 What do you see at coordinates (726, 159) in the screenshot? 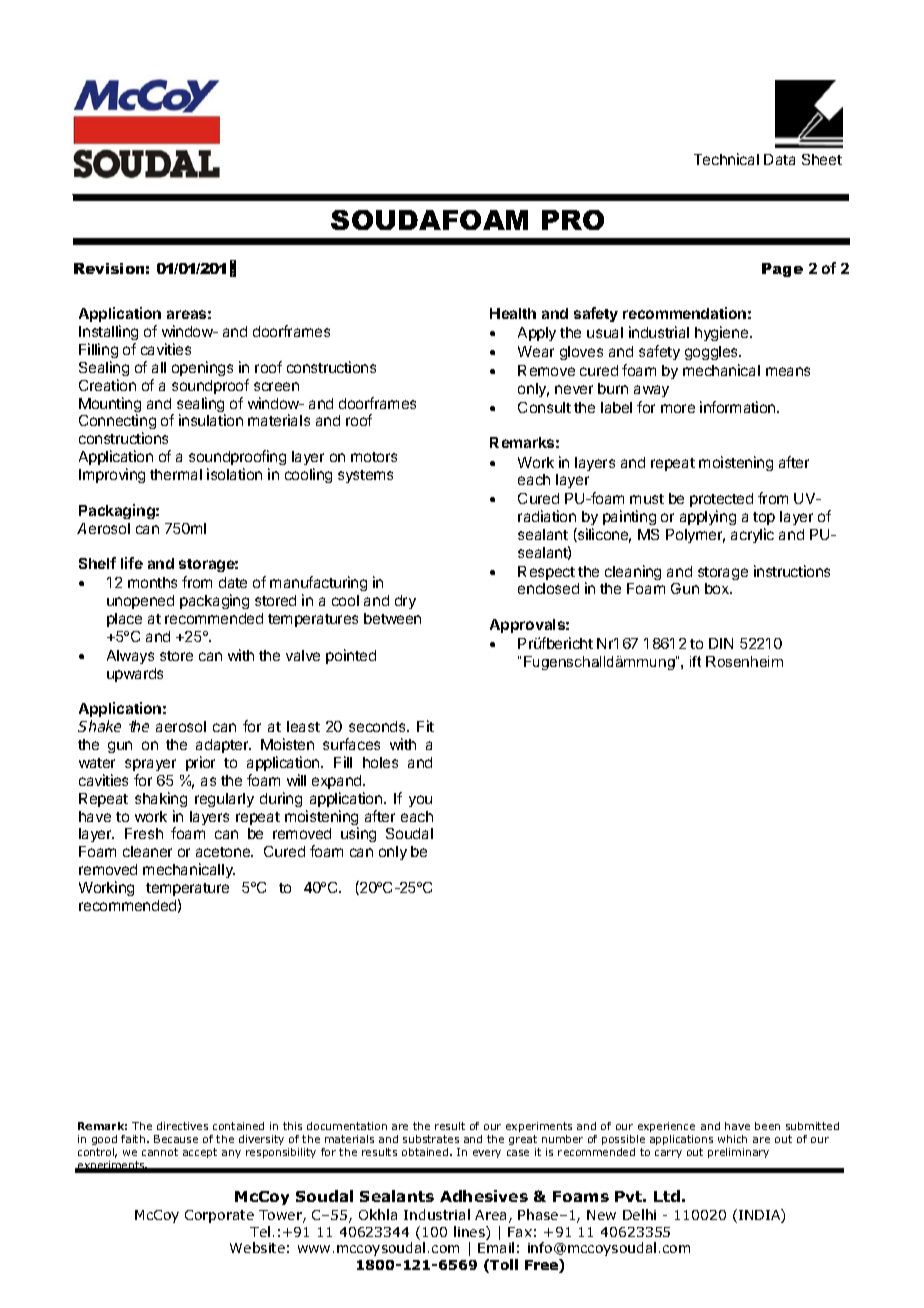
I see `Technical` at bounding box center [726, 159].
